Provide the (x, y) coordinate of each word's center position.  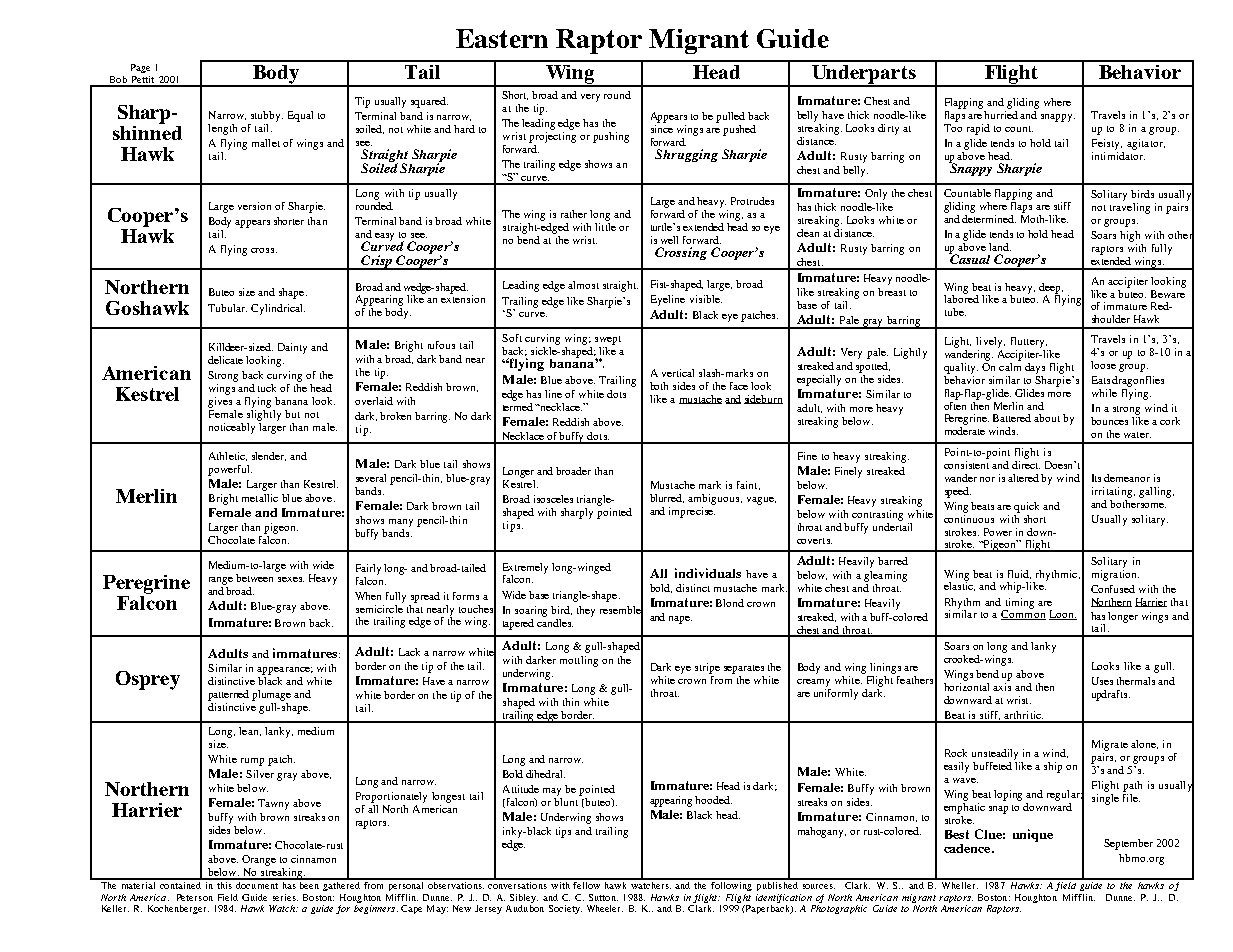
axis (1002, 685)
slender (269, 456)
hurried (1002, 115)
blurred (667, 498)
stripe (707, 668)
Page (140, 68)
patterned (228, 695)
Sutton (603, 897)
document (257, 884)
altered (1023, 478)
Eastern (502, 38)
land (1000, 247)
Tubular (227, 308)
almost (583, 285)
